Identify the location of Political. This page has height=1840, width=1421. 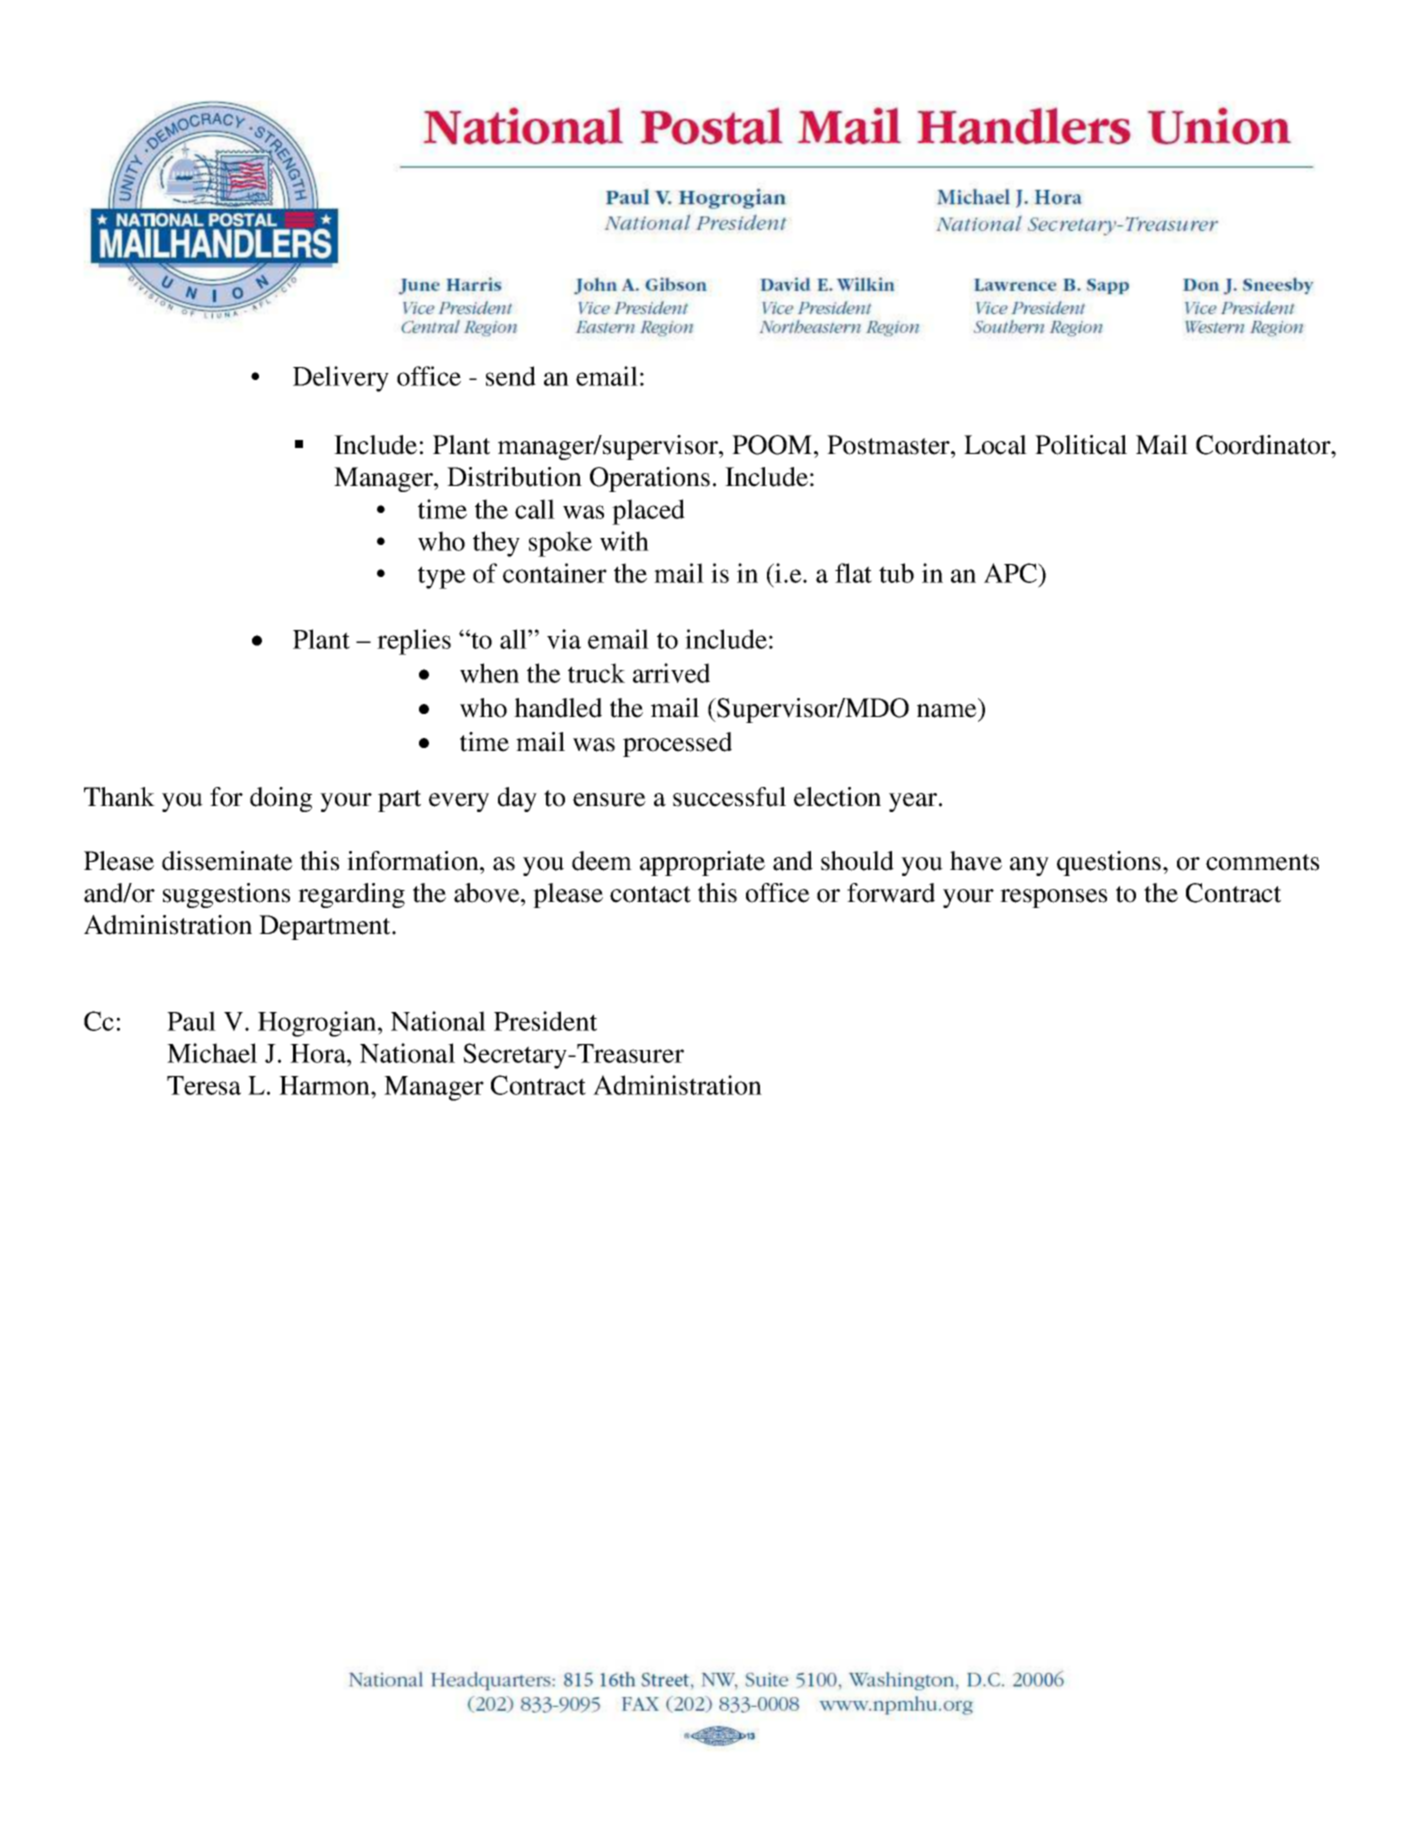
(1081, 445).
